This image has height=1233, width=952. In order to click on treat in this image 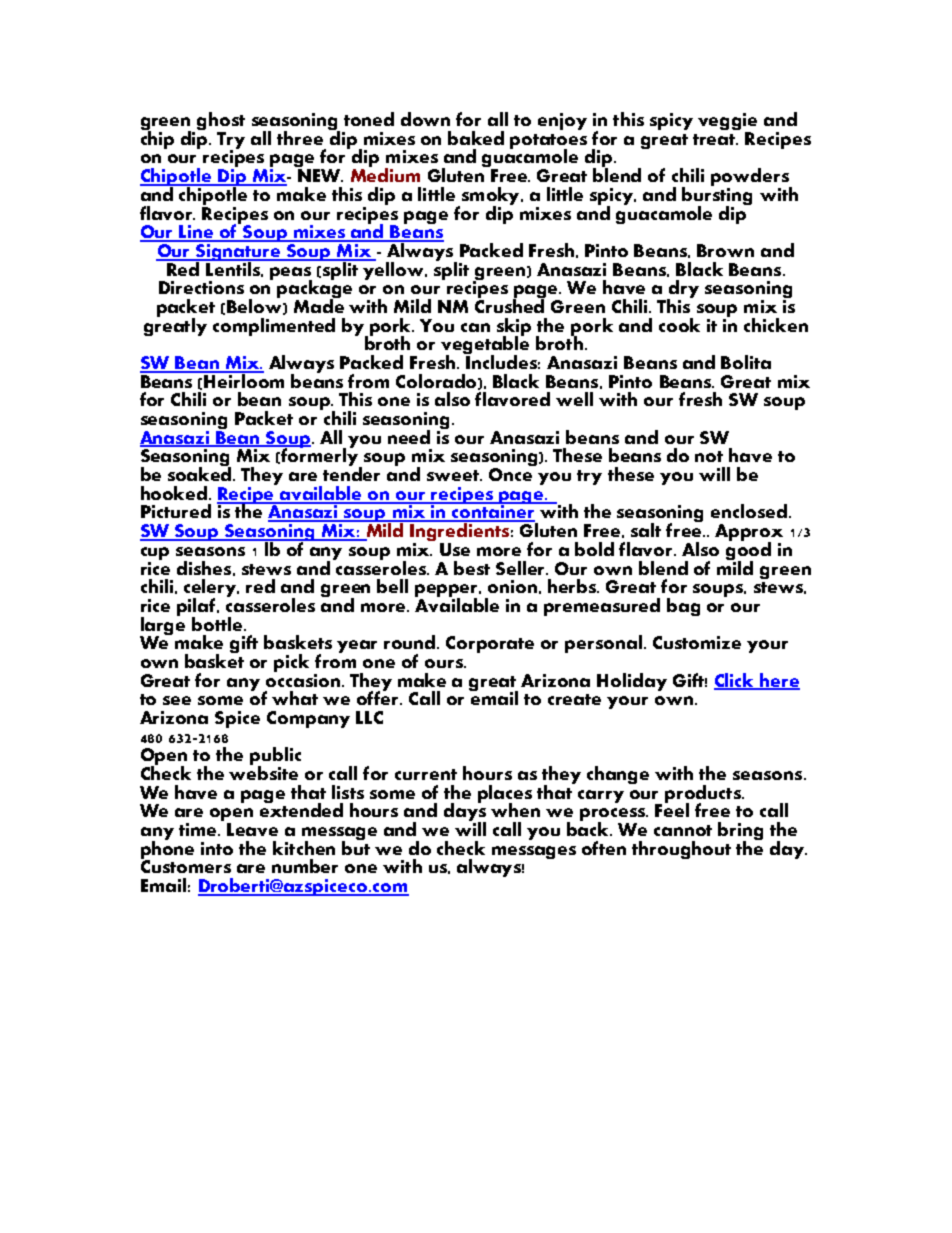, I will do `click(715, 139)`.
